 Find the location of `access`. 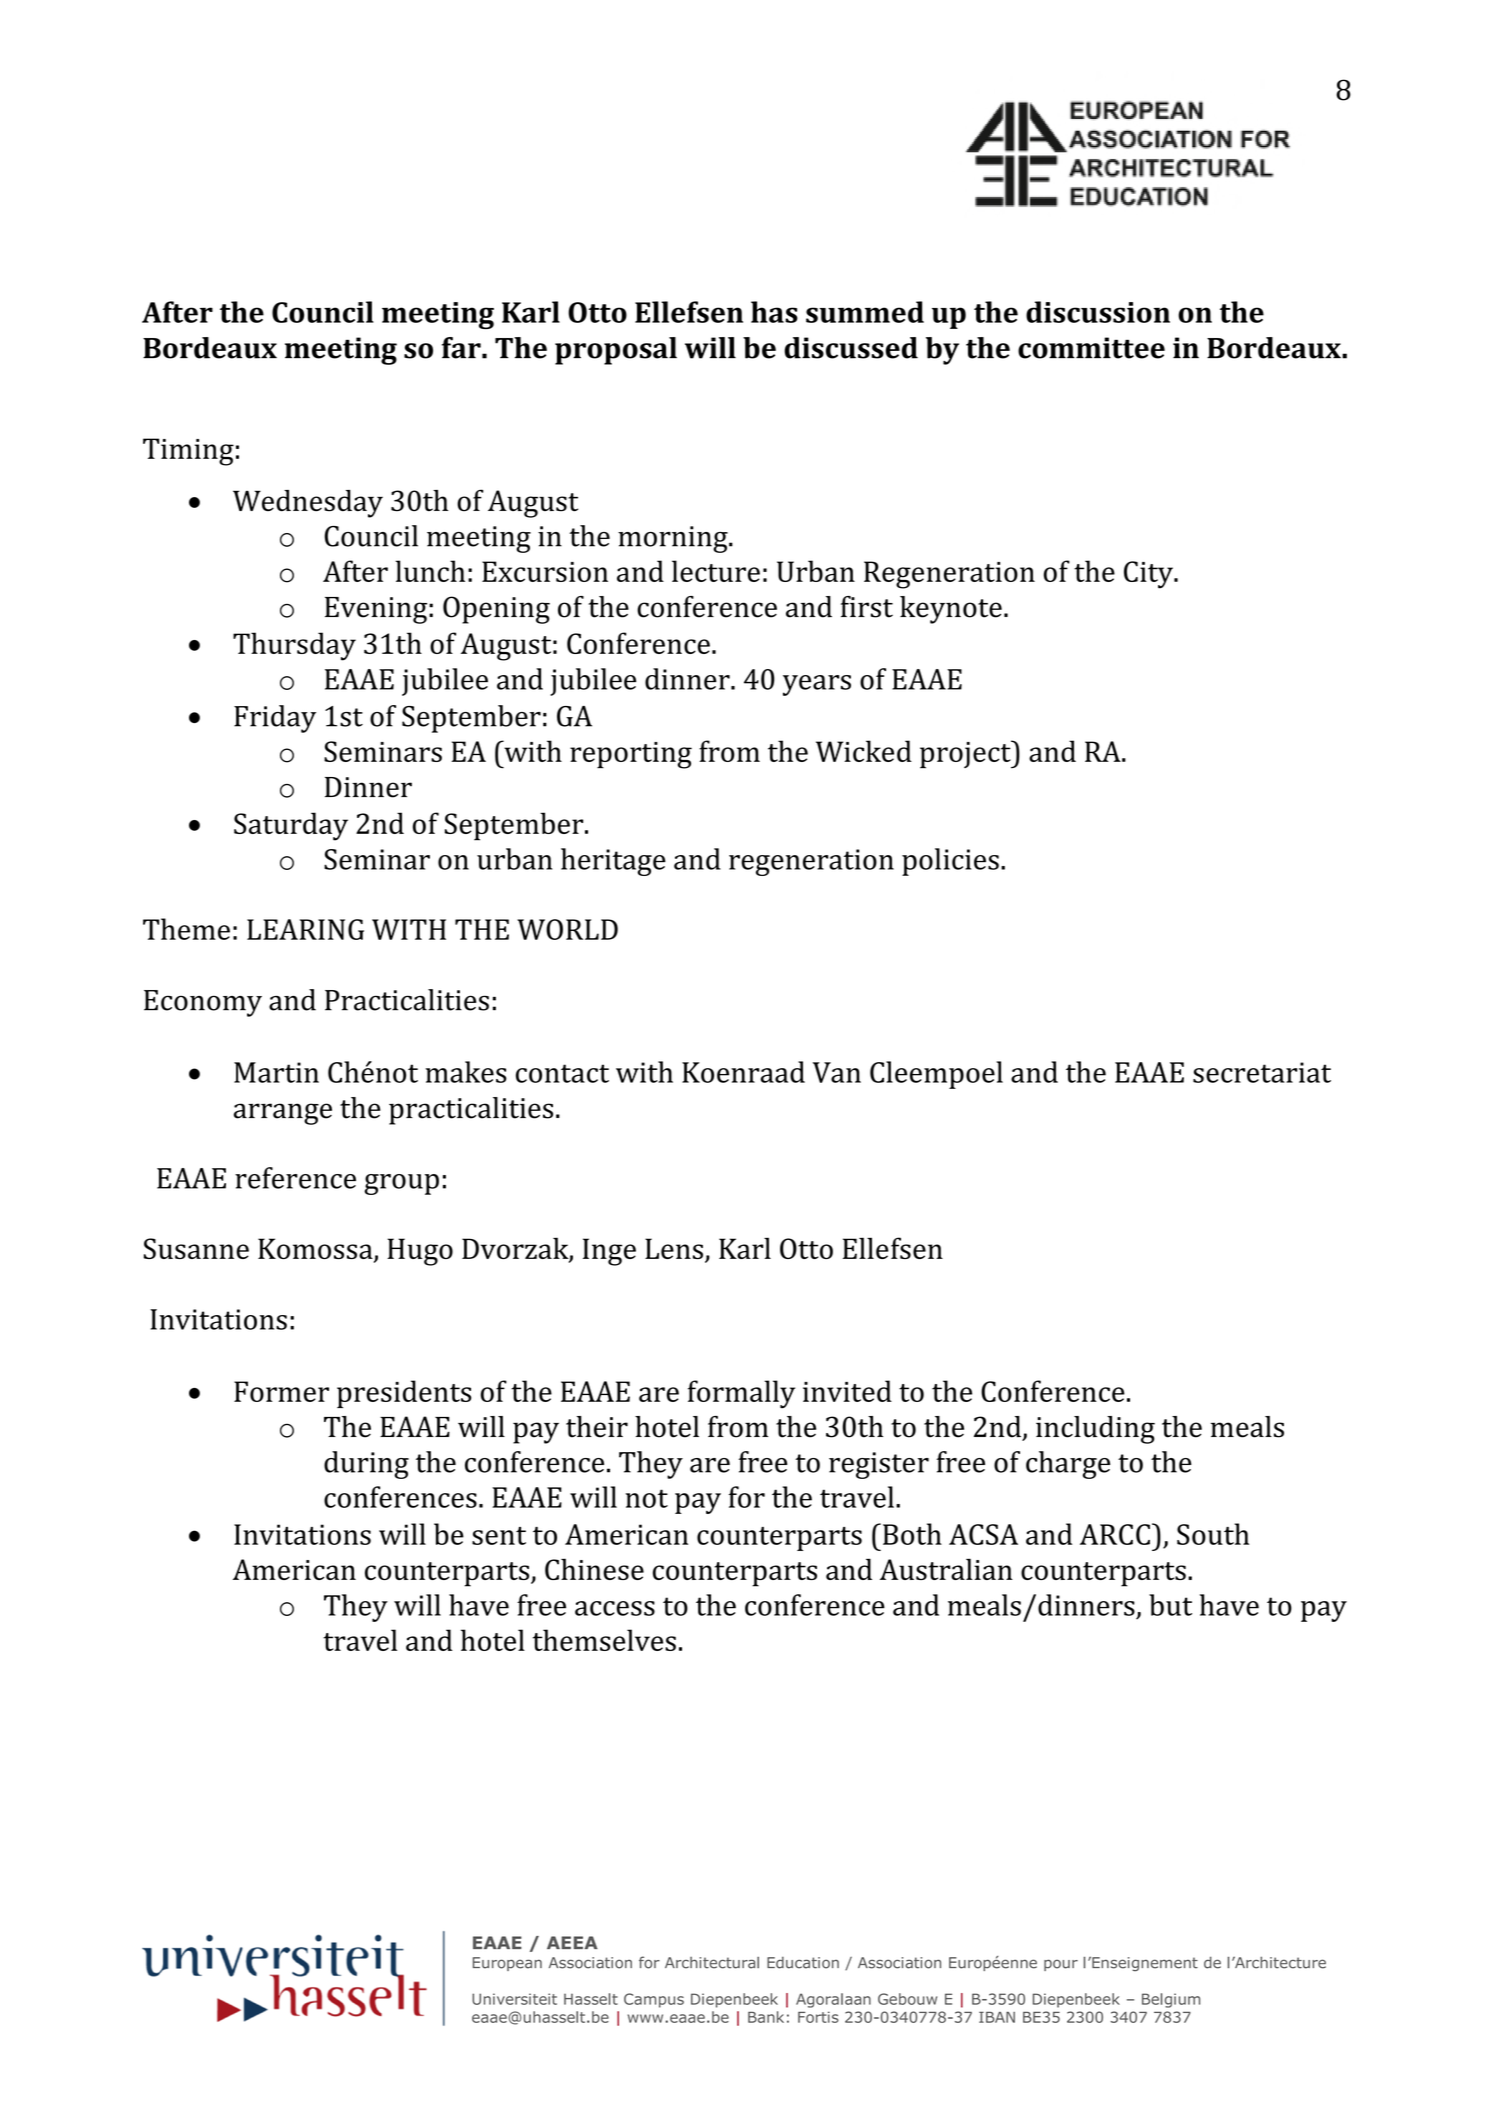

access is located at coordinates (615, 1608).
